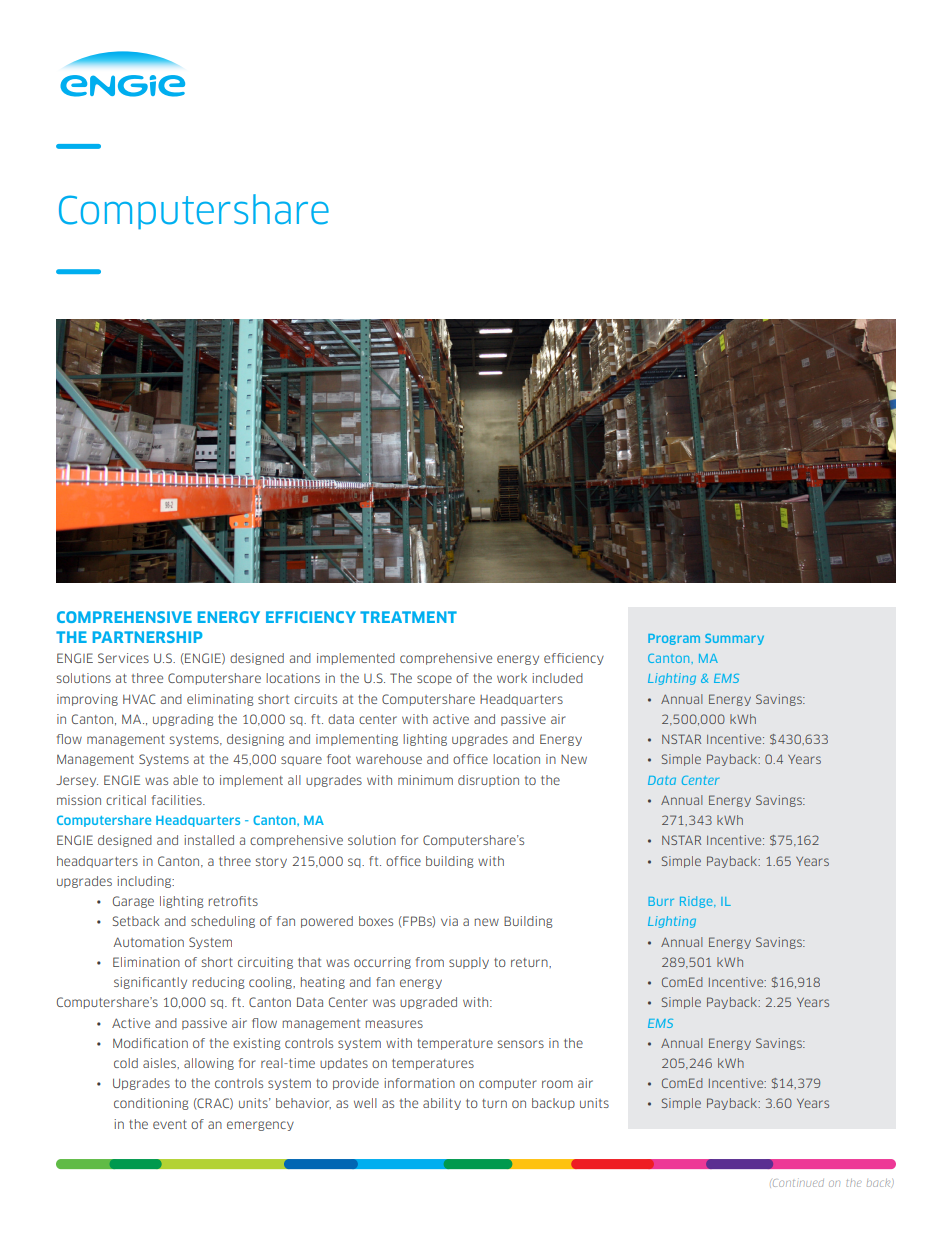  I want to click on conditioning, so click(151, 1104).
